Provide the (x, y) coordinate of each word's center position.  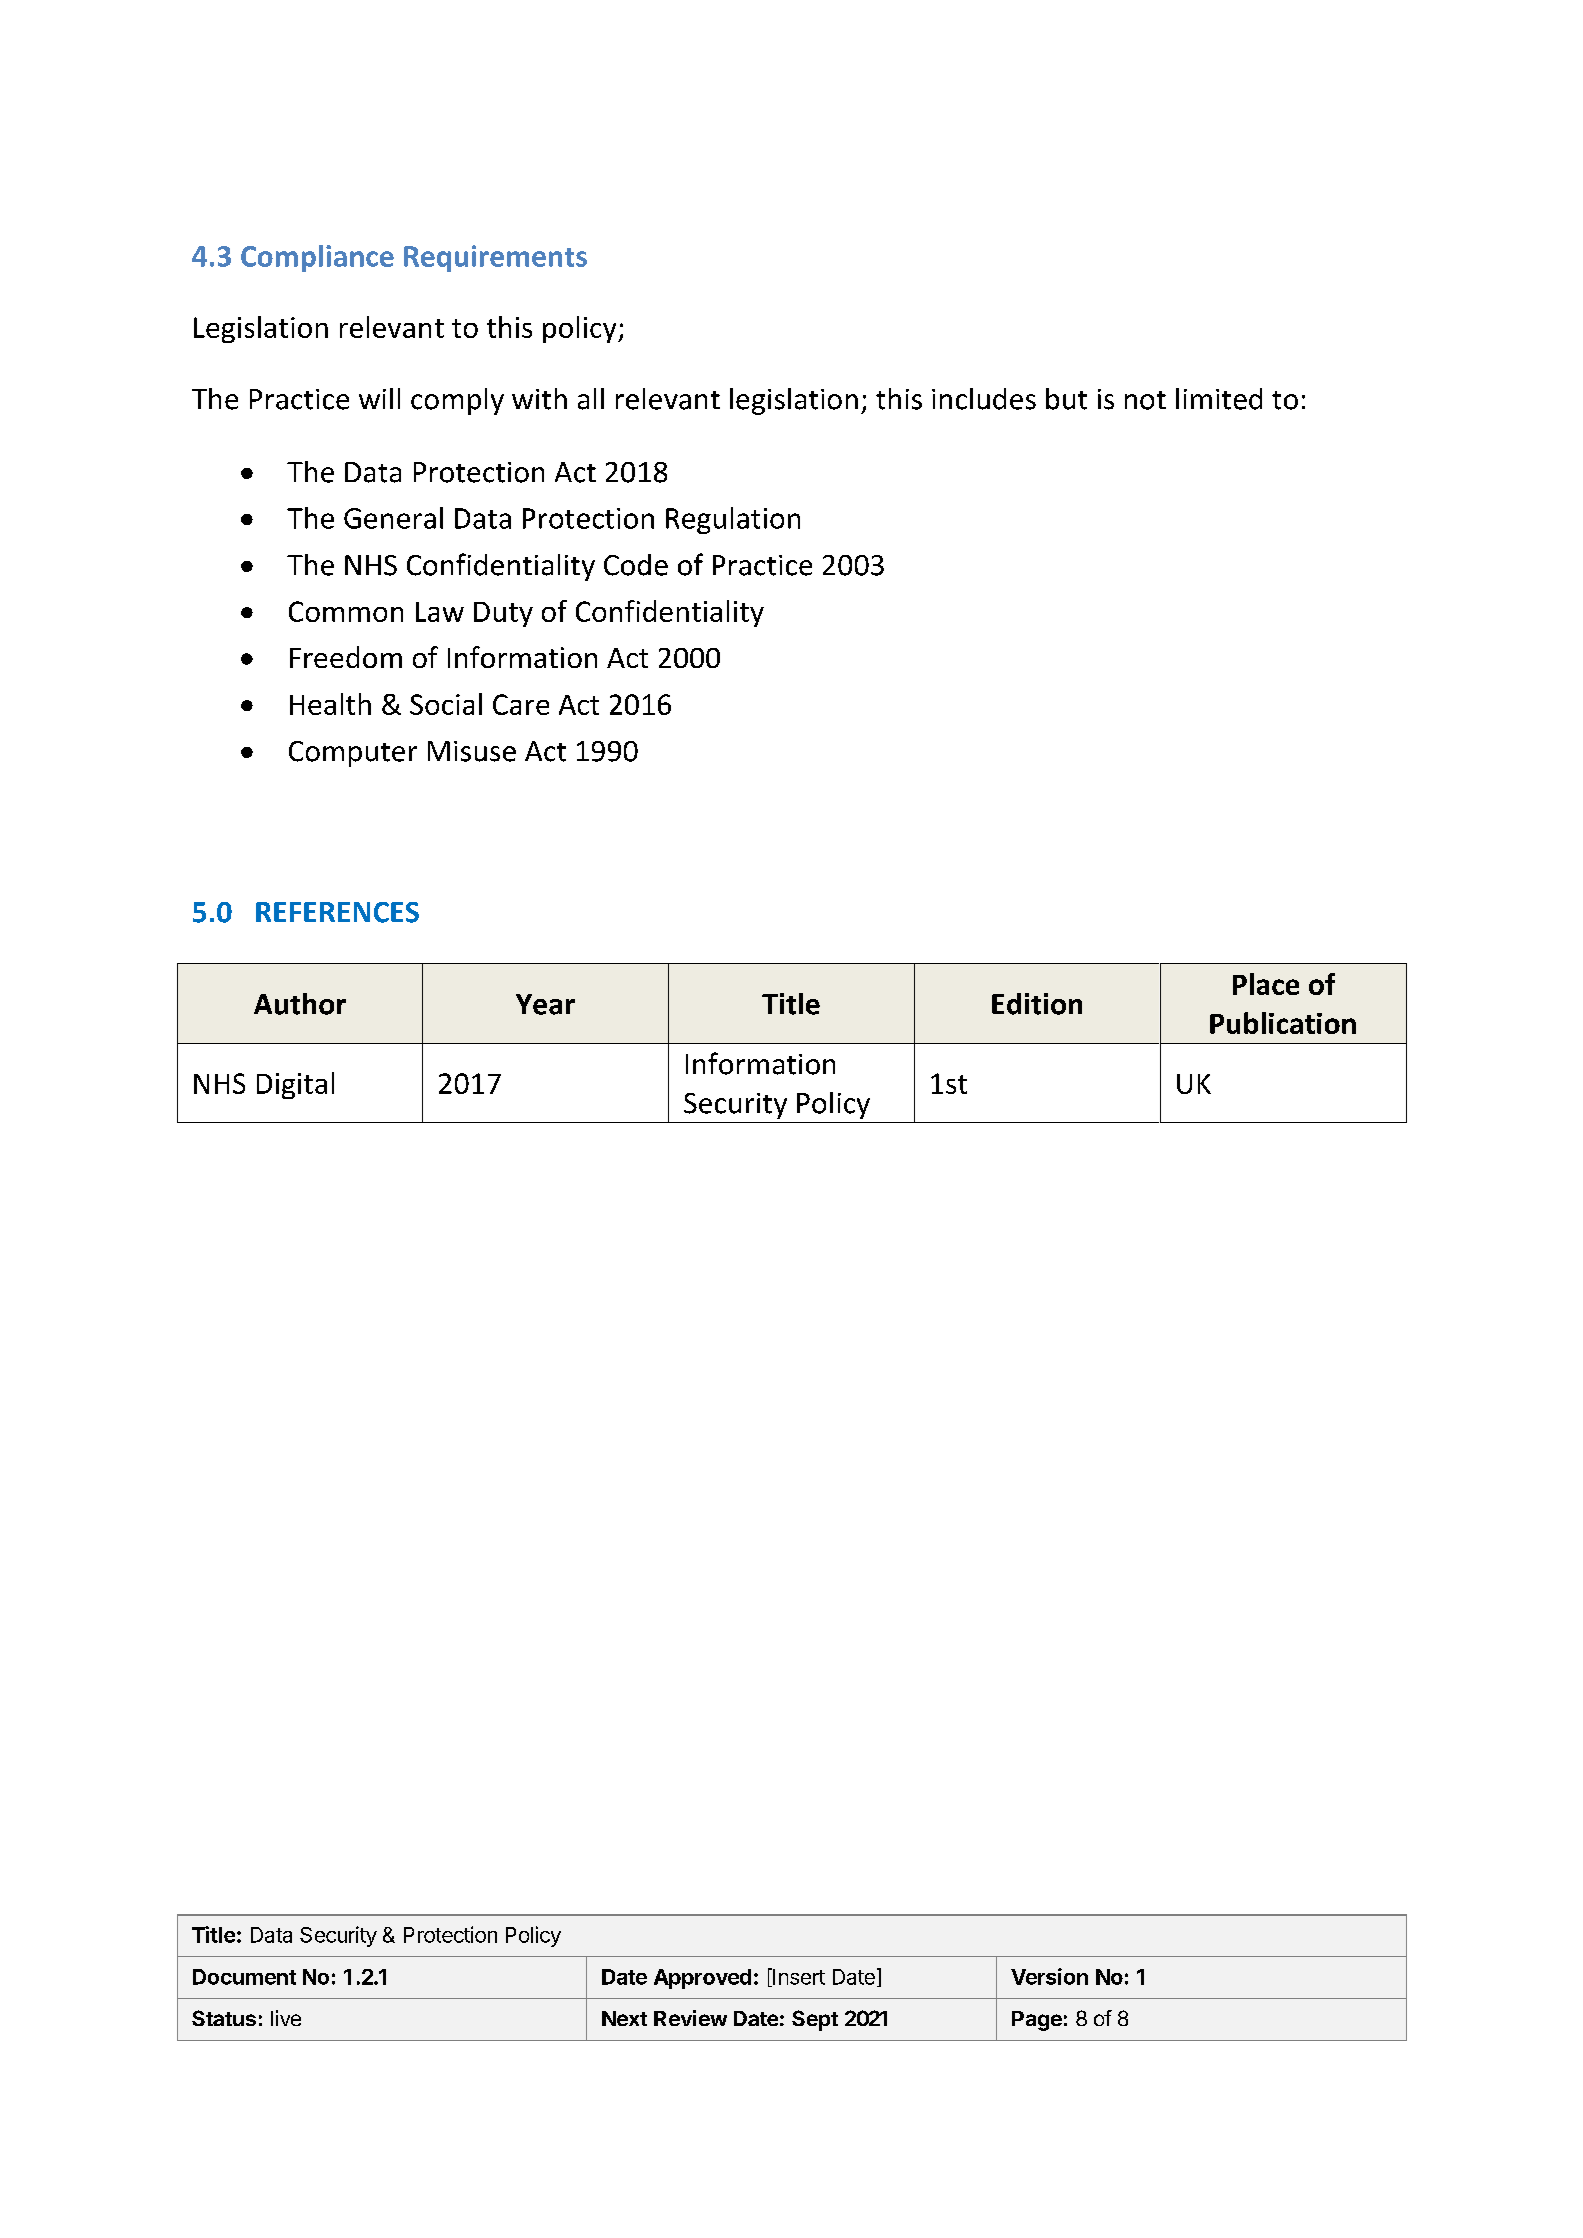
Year (545, 1004)
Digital (295, 1085)
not (1145, 400)
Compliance (317, 258)
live (286, 2018)
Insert (798, 1977)
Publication (1283, 1023)
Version (1049, 1976)
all (591, 399)
